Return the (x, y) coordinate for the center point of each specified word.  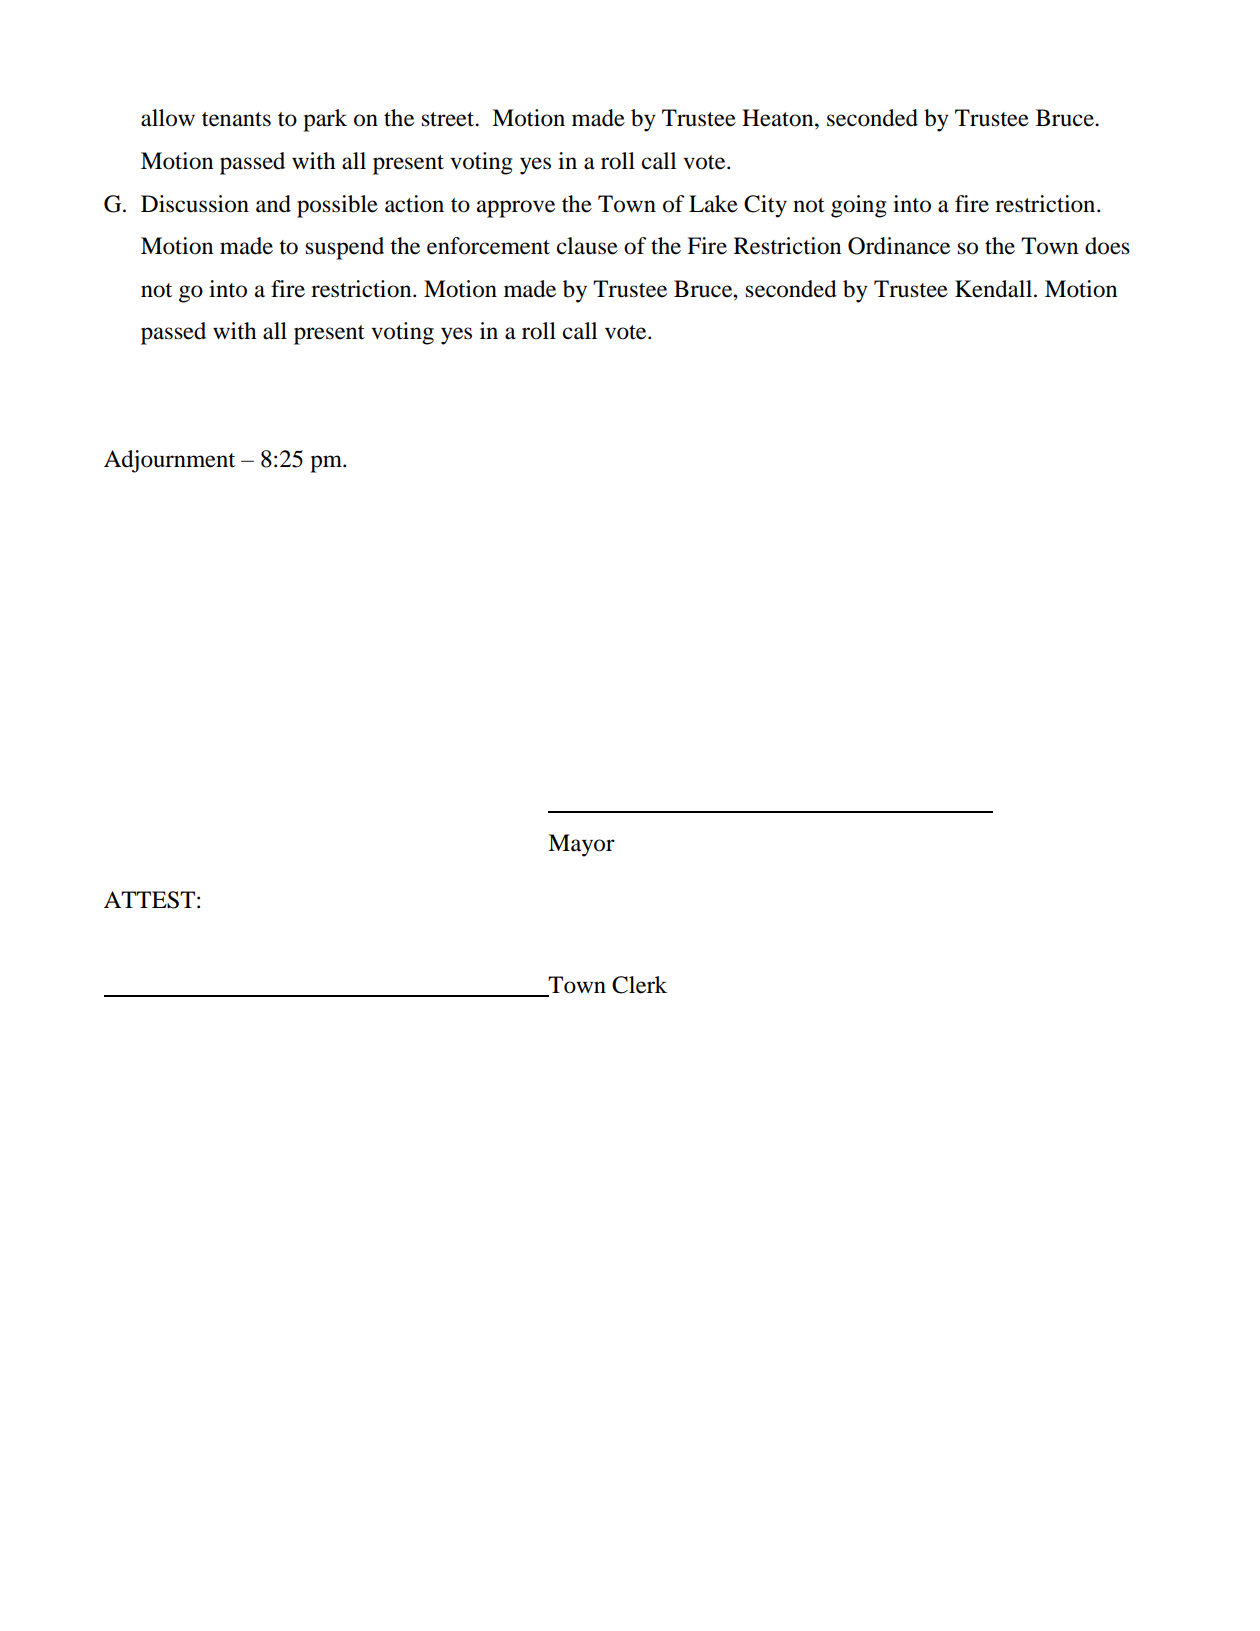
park (325, 120)
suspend (345, 248)
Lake (713, 204)
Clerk (639, 985)
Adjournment (169, 461)
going (858, 206)
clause (587, 246)
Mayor (581, 845)
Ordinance (899, 246)
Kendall (995, 289)
